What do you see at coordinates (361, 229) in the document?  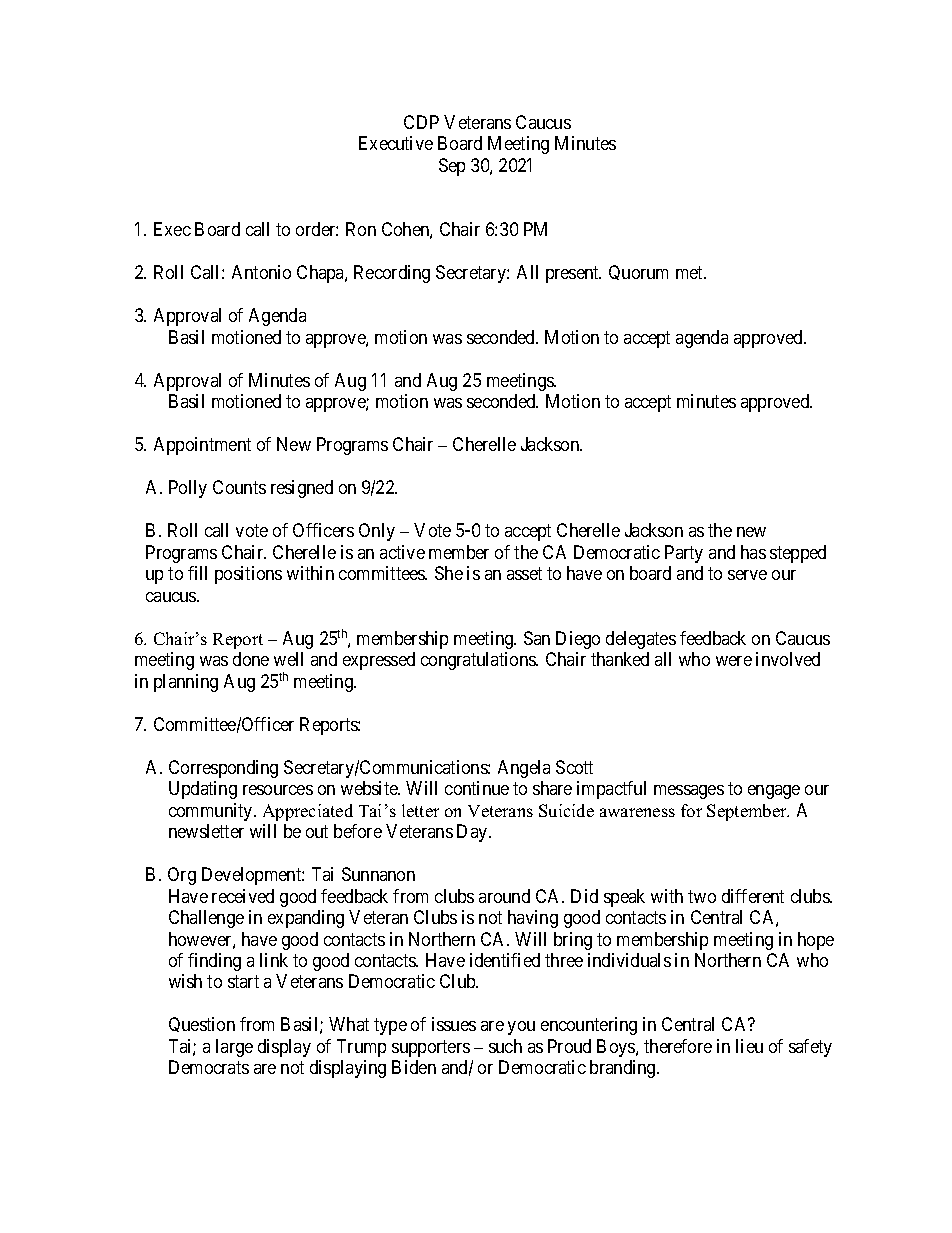 I see `Ron` at bounding box center [361, 229].
